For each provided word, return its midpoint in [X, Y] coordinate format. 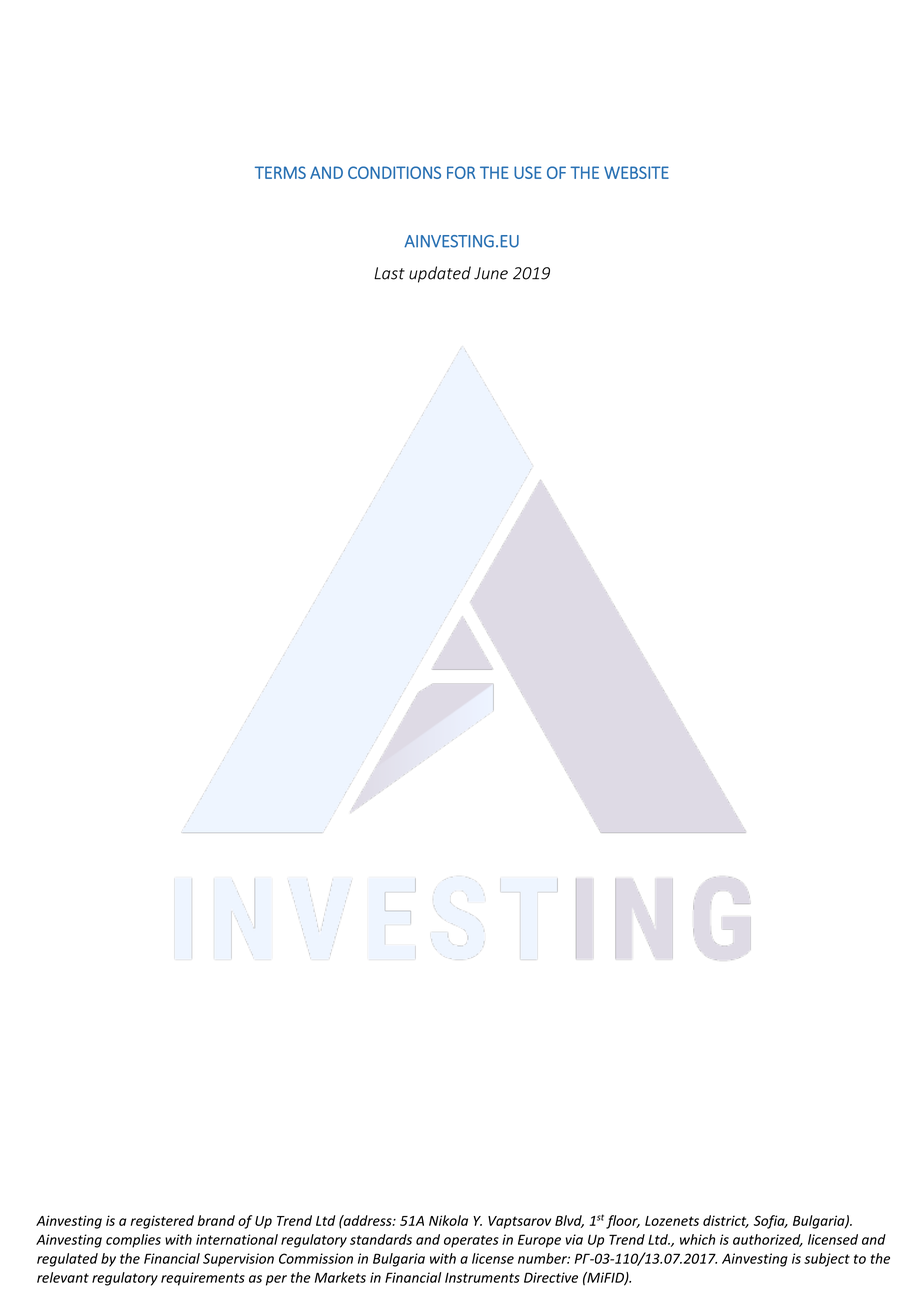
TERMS [280, 172]
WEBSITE [636, 172]
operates [471, 1241]
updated [440, 274]
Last [389, 273]
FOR [461, 172]
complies [133, 1241]
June [491, 273]
